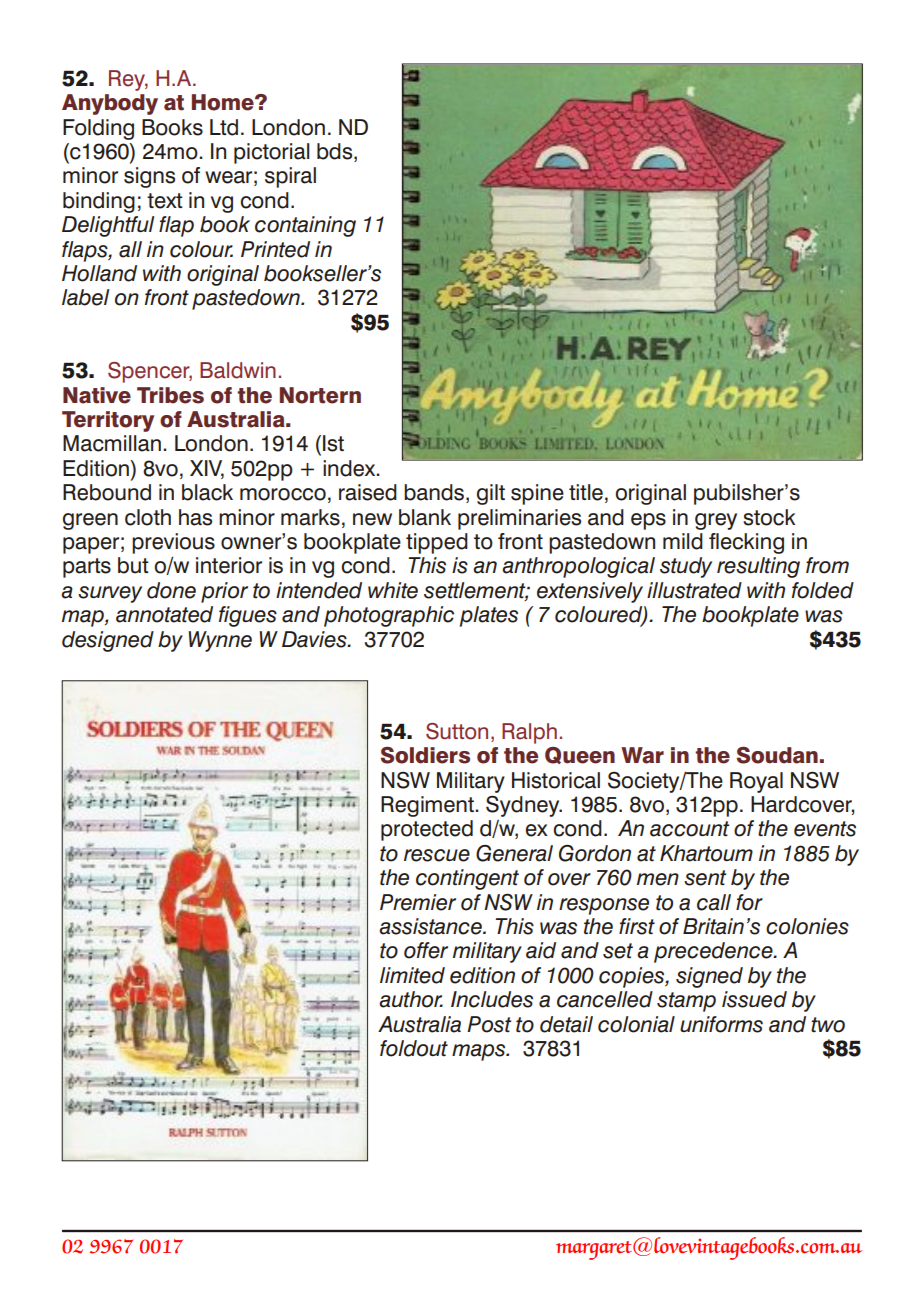  I want to click on tipped, so click(437, 543).
